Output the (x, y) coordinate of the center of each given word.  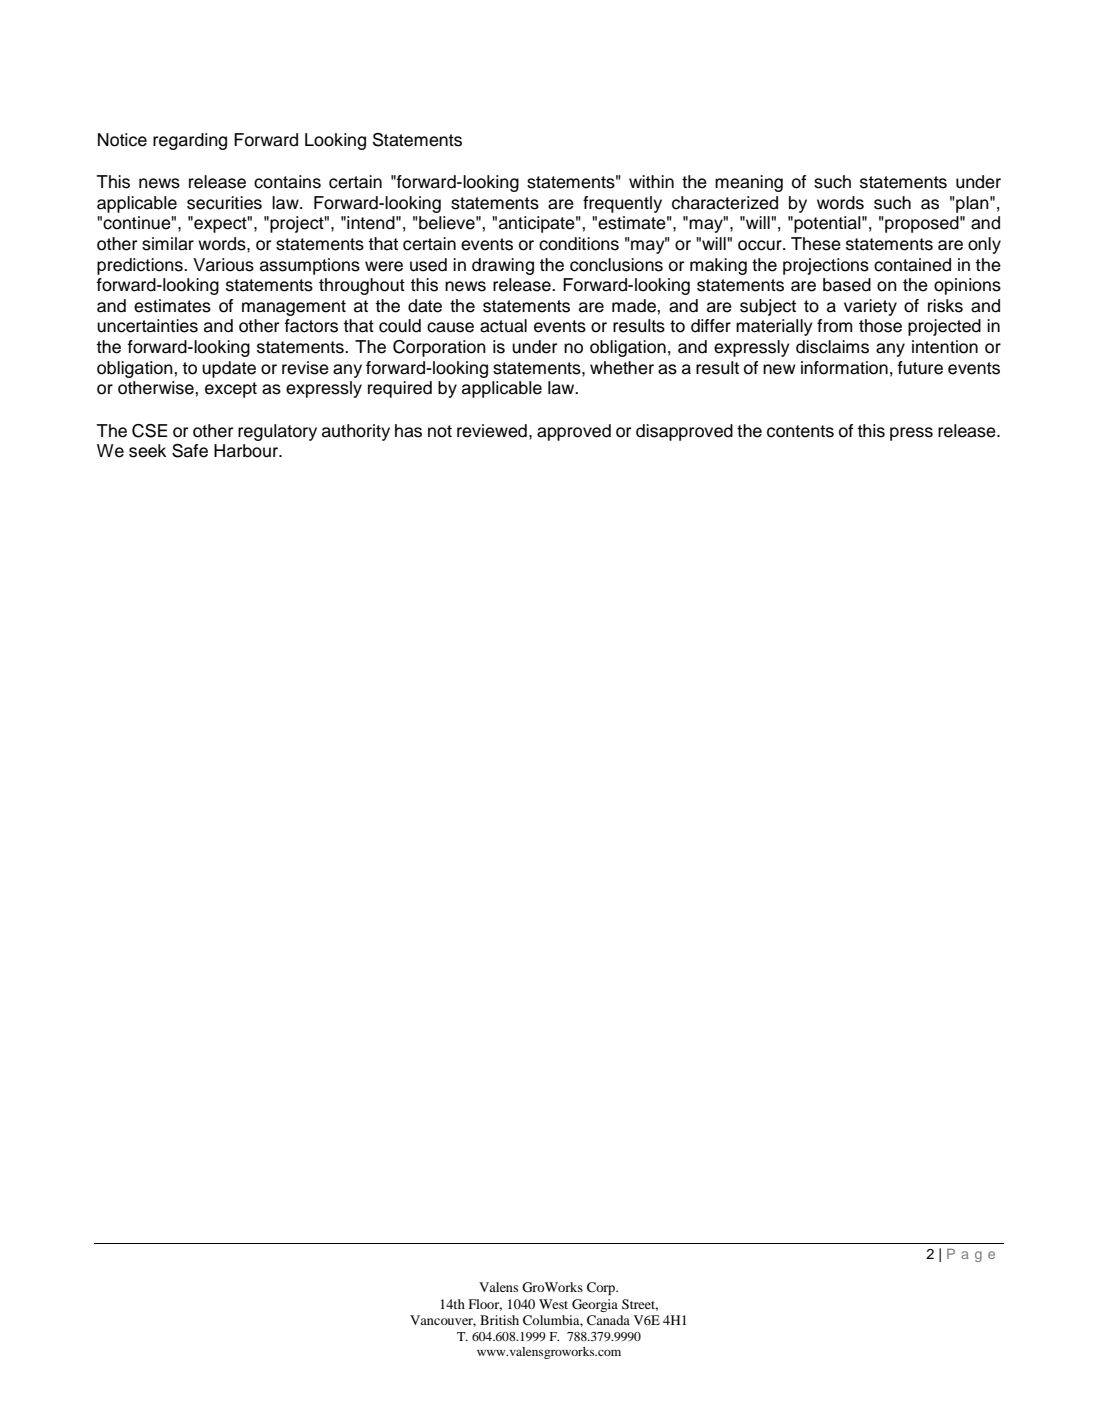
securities (224, 203)
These (816, 244)
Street (640, 1305)
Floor (485, 1305)
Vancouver (443, 1321)
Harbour (247, 451)
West (553, 1304)
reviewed (492, 431)
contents (800, 431)
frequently (622, 204)
